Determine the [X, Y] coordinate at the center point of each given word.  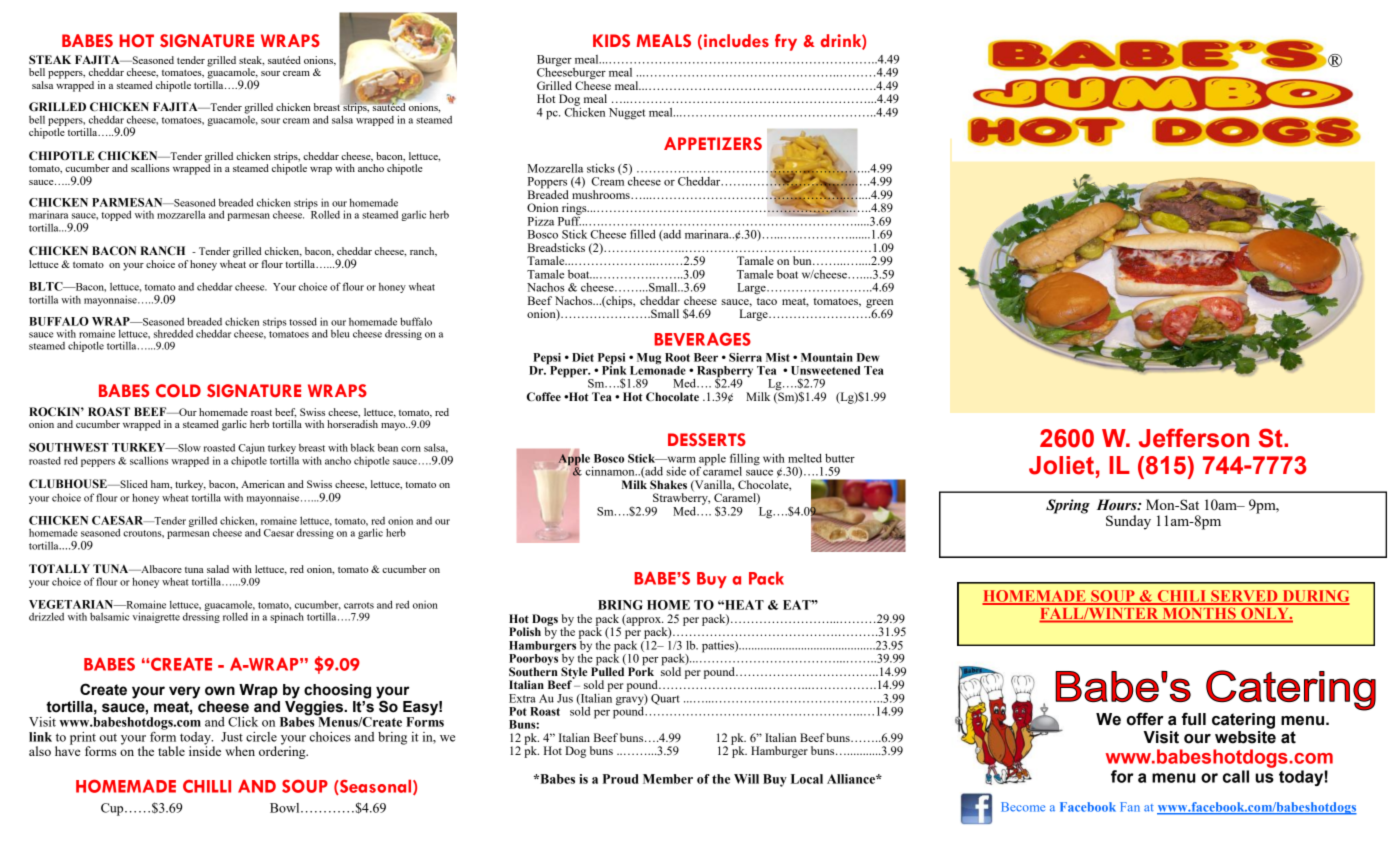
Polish [525, 631]
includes [736, 41]
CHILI [1181, 597]
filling [745, 460]
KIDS [611, 40]
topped [116, 215]
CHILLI [207, 786]
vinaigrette [156, 617]
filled [643, 234]
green [879, 304]
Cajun [251, 448]
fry [786, 42]
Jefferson [1194, 438]
